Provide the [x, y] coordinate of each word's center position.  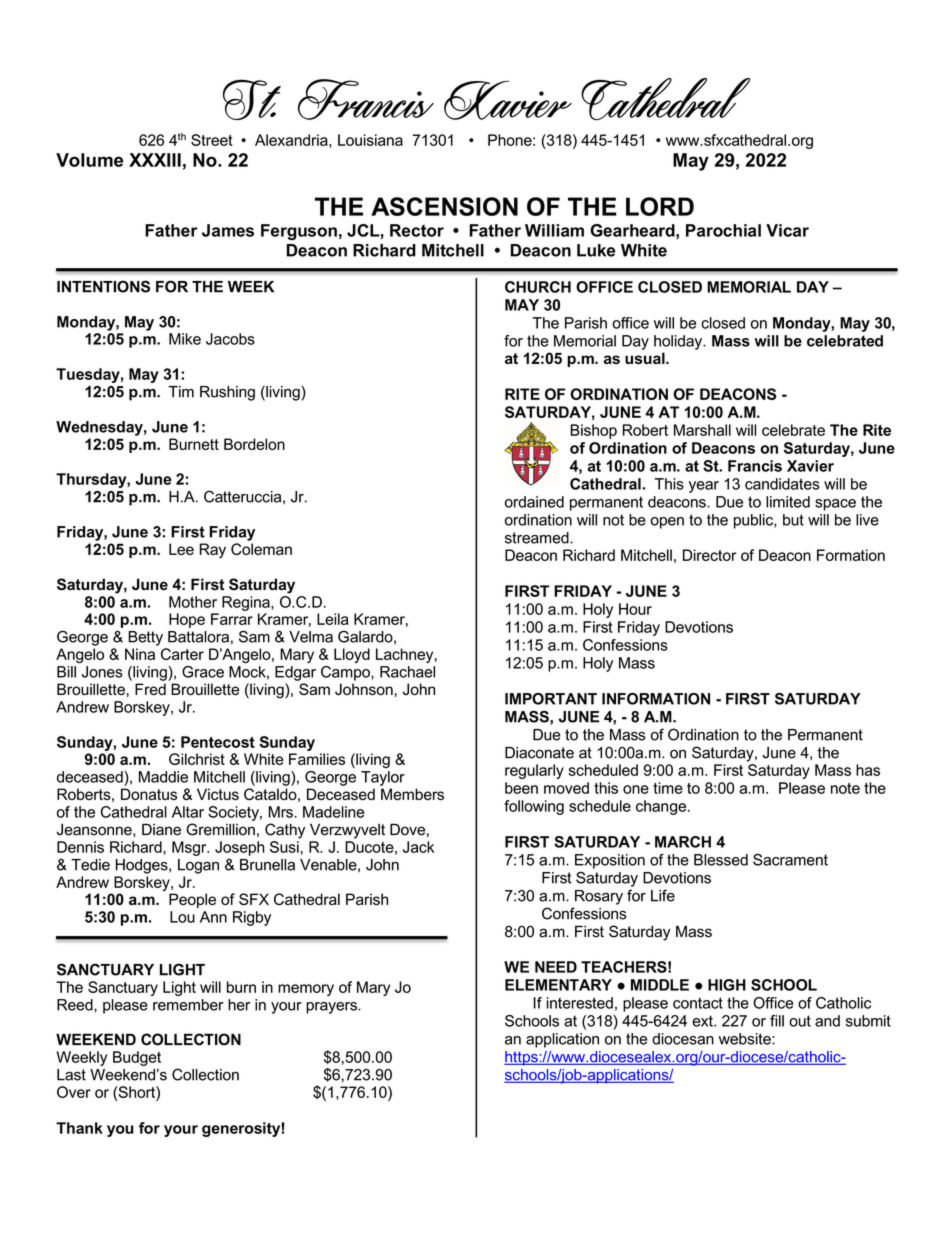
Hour [635, 609]
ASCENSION [444, 206]
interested [580, 1003]
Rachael [407, 672]
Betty [145, 638]
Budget [137, 1058]
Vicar [787, 230]
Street [212, 140]
